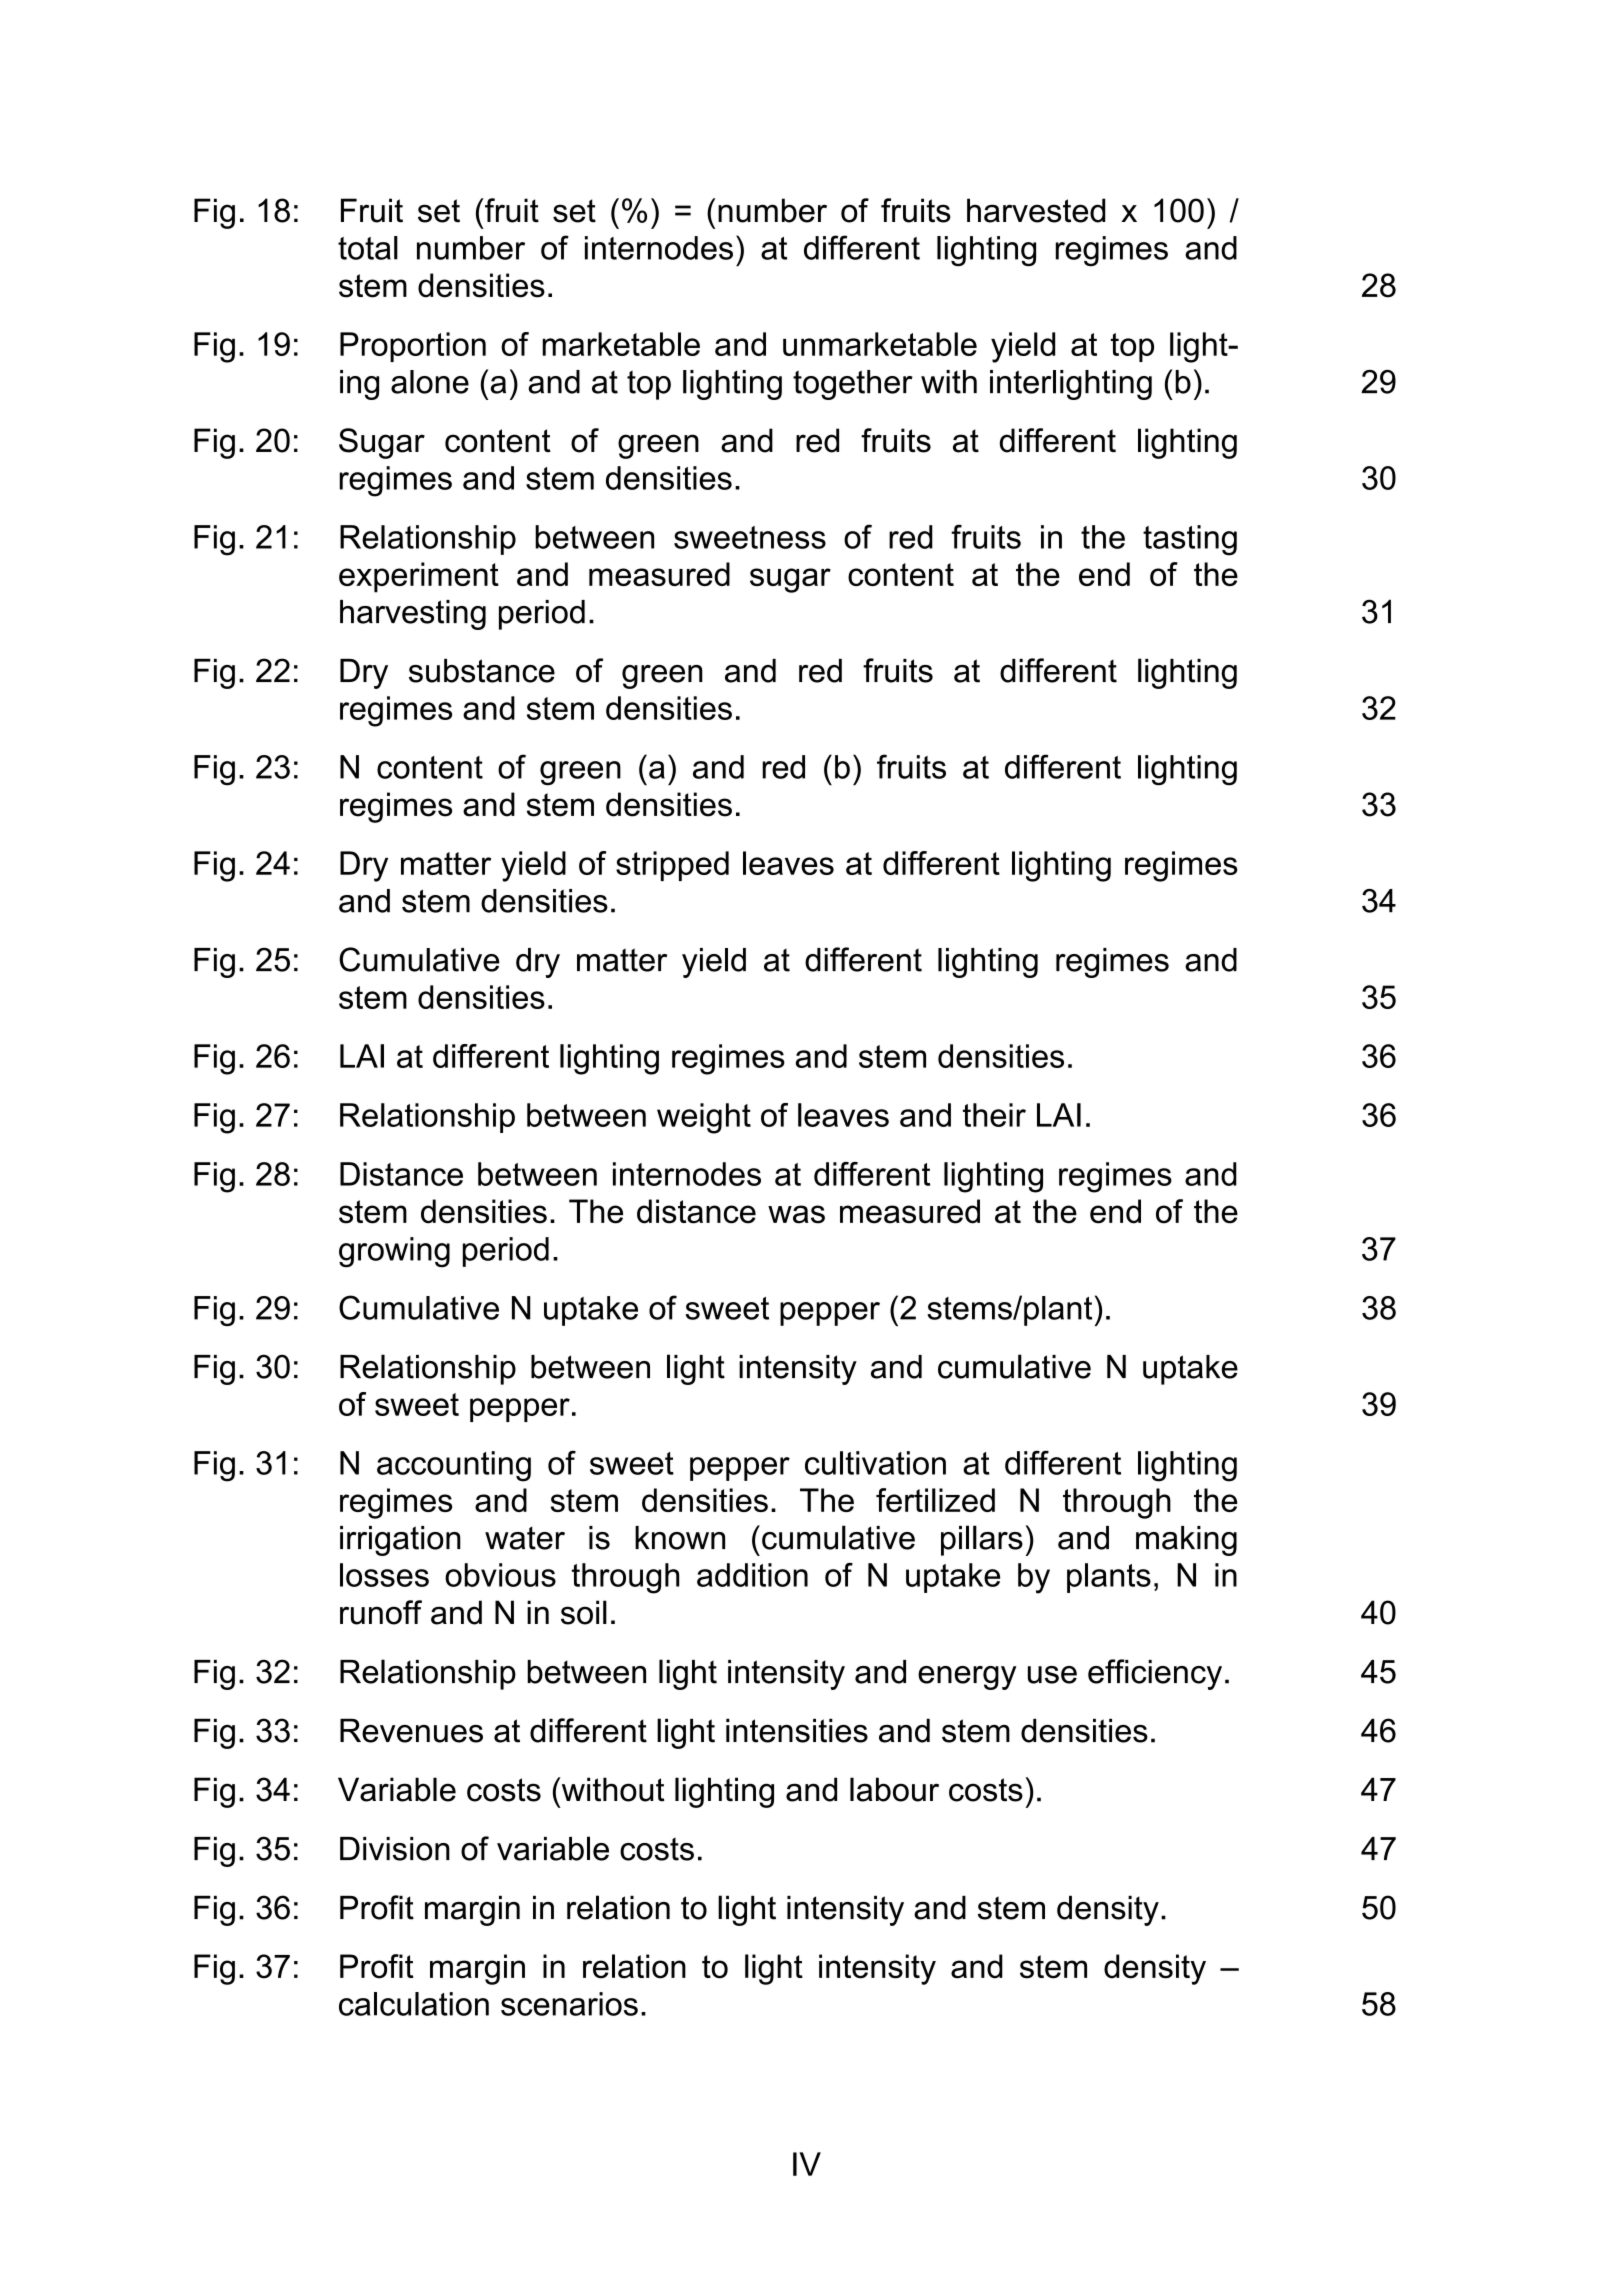 The height and width of the image is (2279, 1610). Describe the element at coordinates (853, 385) in the image. I see `together` at that location.
